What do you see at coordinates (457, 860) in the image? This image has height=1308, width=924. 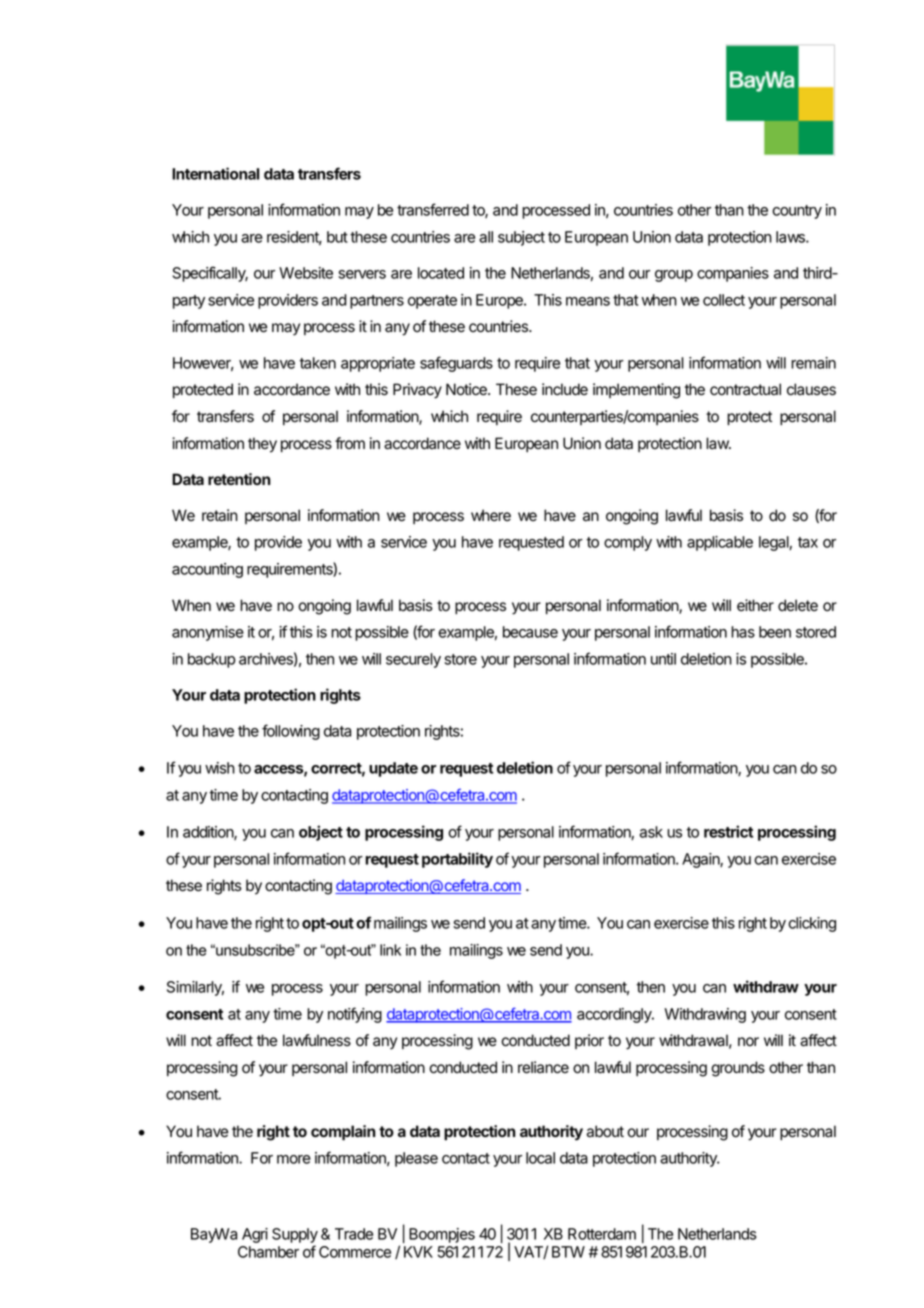 I see `portability` at bounding box center [457, 860].
